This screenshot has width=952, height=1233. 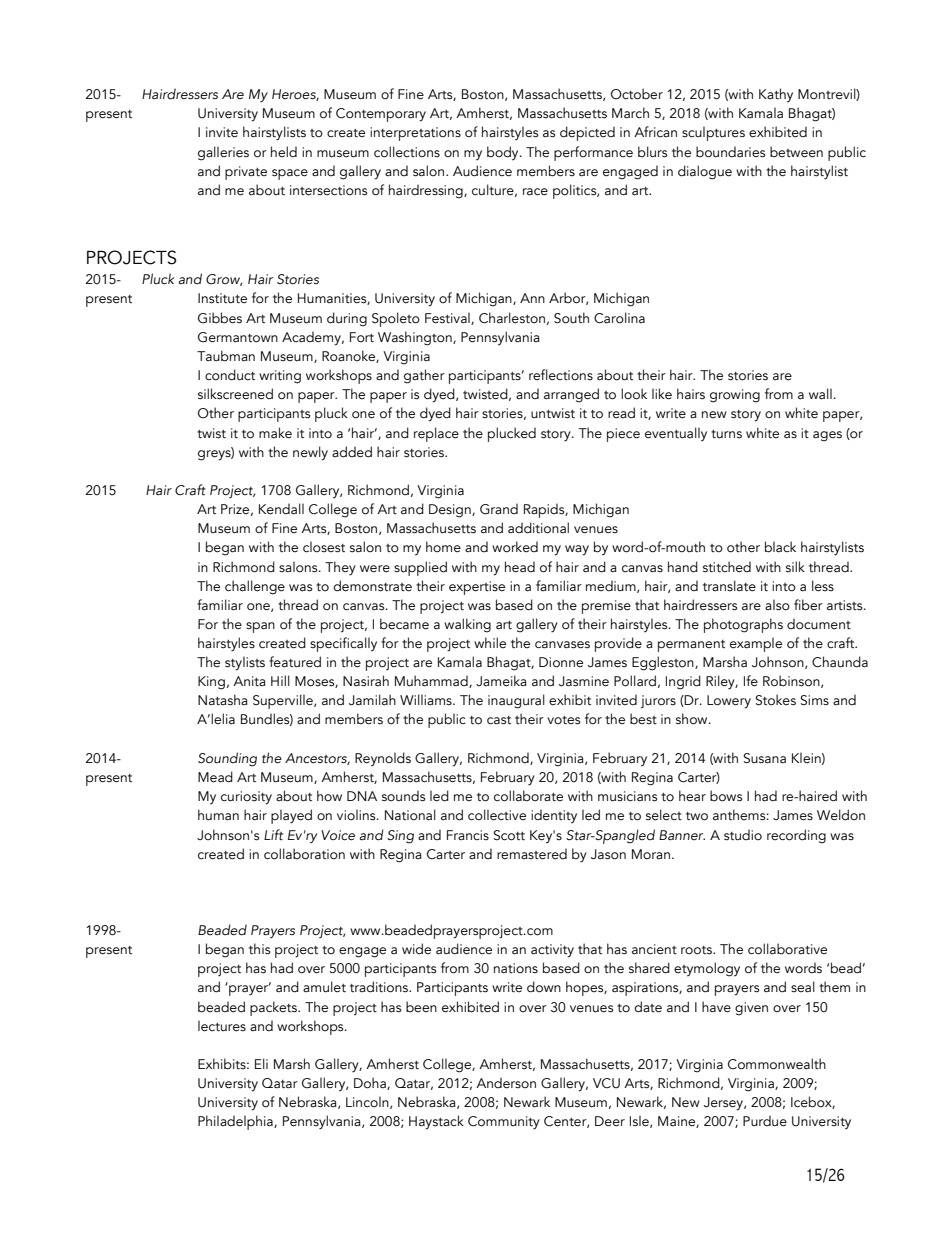 What do you see at coordinates (304, 854) in the screenshot?
I see `collaboration` at bounding box center [304, 854].
